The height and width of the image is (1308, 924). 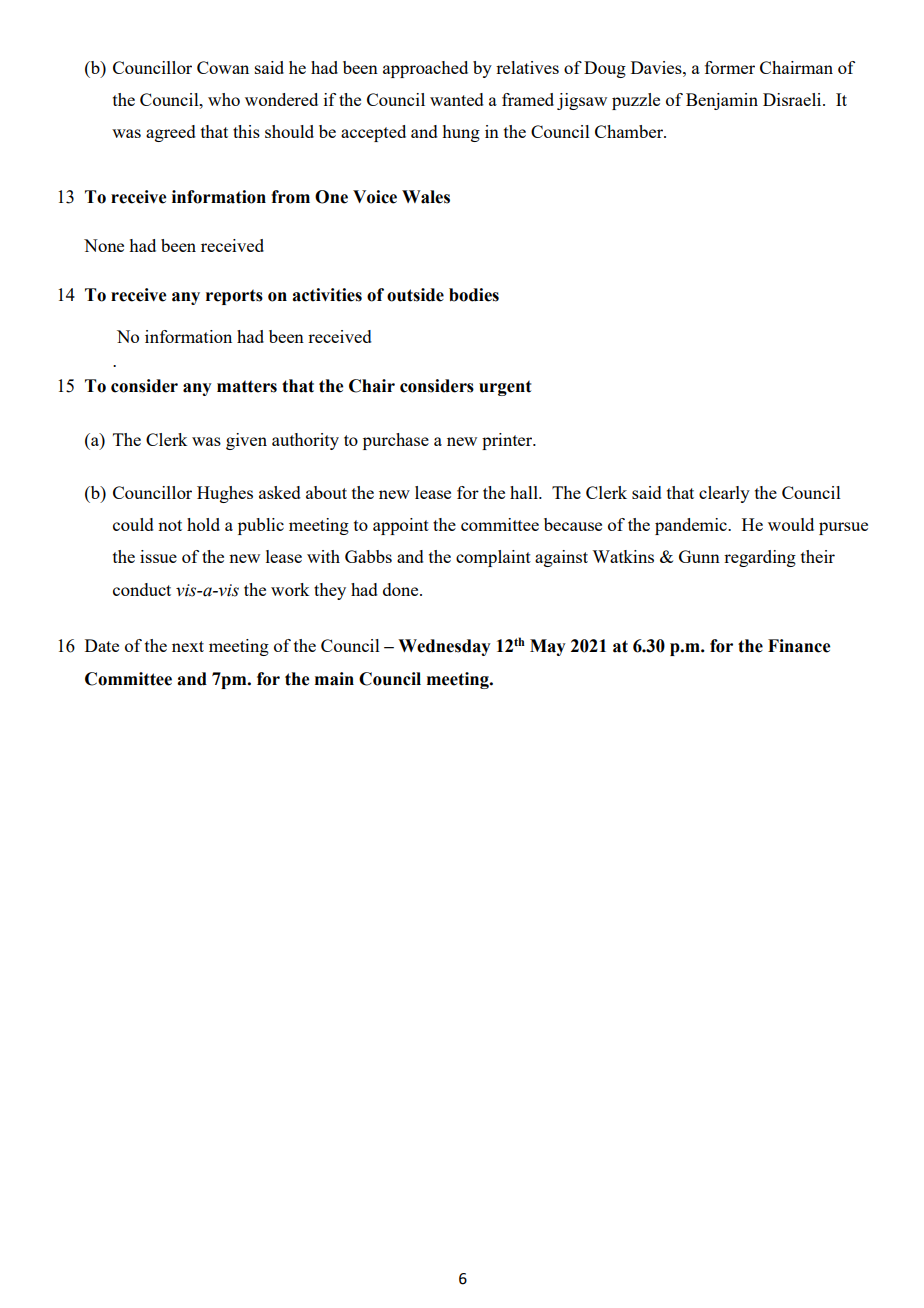 What do you see at coordinates (224, 99) in the image?
I see `who` at bounding box center [224, 99].
